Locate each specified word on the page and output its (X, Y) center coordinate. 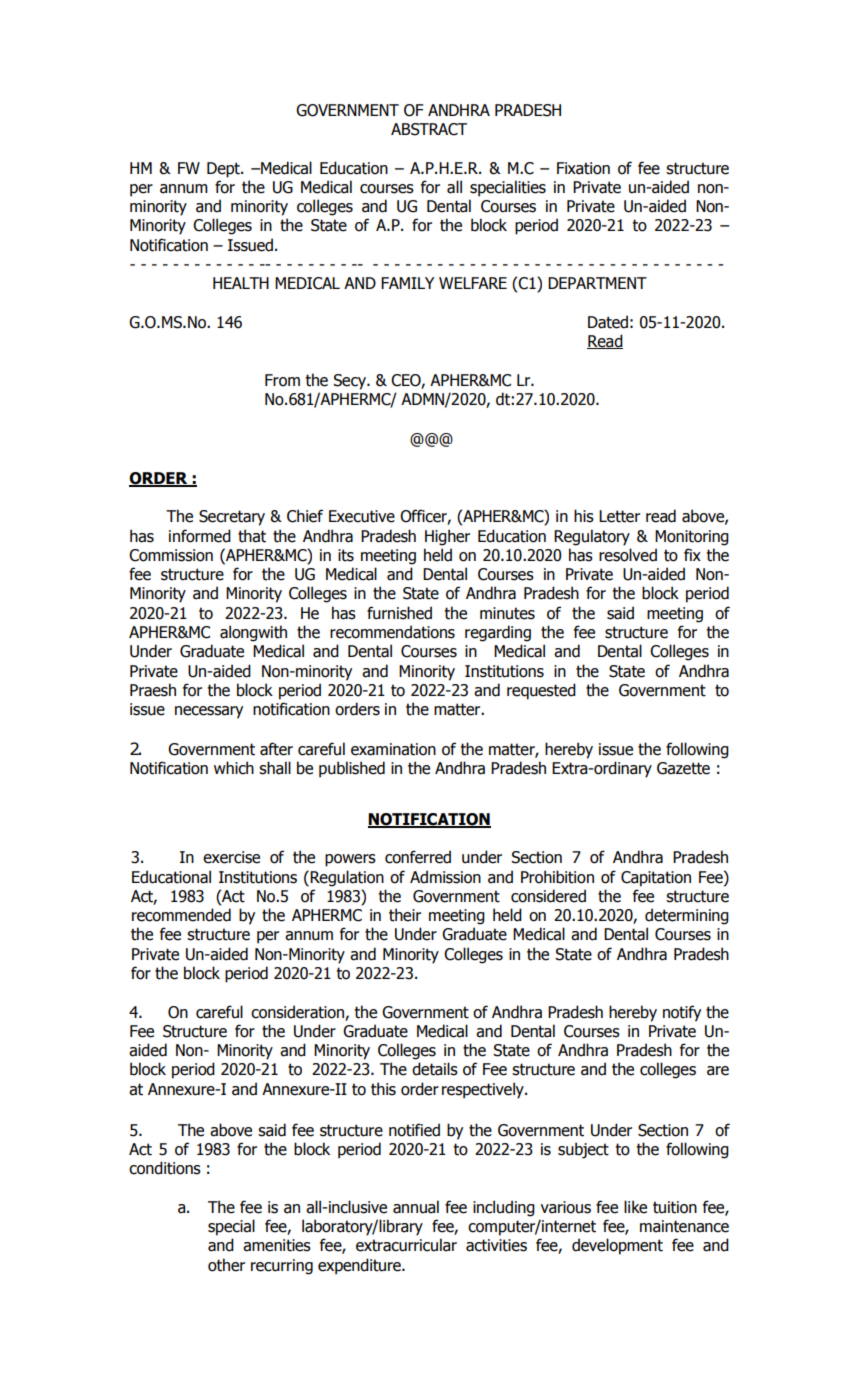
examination (393, 749)
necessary (209, 712)
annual (416, 1207)
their (405, 915)
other (226, 1265)
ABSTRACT (429, 129)
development (617, 1246)
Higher (447, 537)
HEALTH (241, 283)
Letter (619, 516)
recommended (181, 915)
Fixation (583, 168)
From (282, 380)
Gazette (683, 768)
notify (682, 1013)
